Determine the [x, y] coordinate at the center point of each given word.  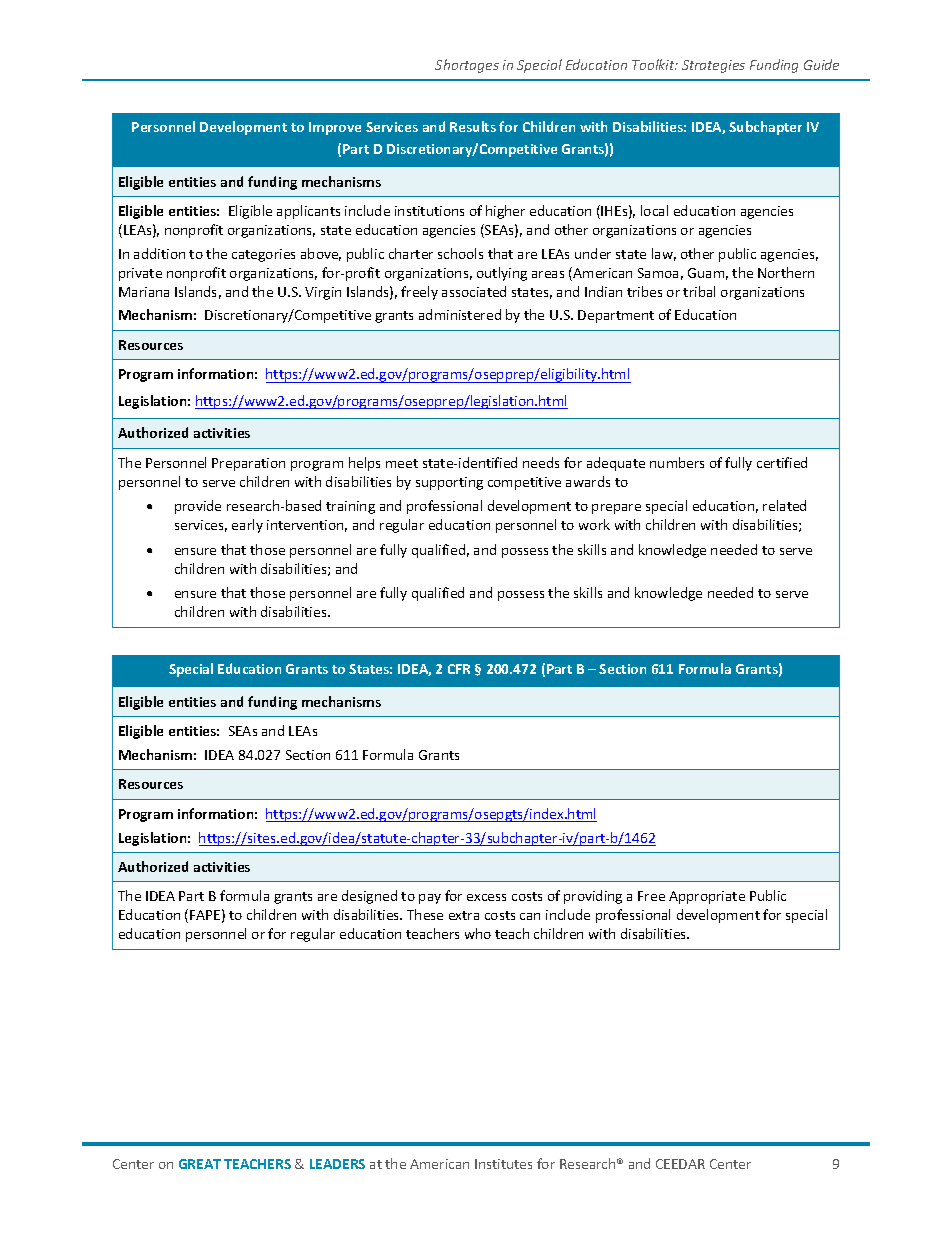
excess [486, 897]
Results [473, 126]
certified [782, 462]
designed [369, 897]
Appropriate [707, 897]
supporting [449, 483]
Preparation [248, 464]
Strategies [713, 66]
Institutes [503, 1164]
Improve [335, 128]
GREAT [200, 1164]
